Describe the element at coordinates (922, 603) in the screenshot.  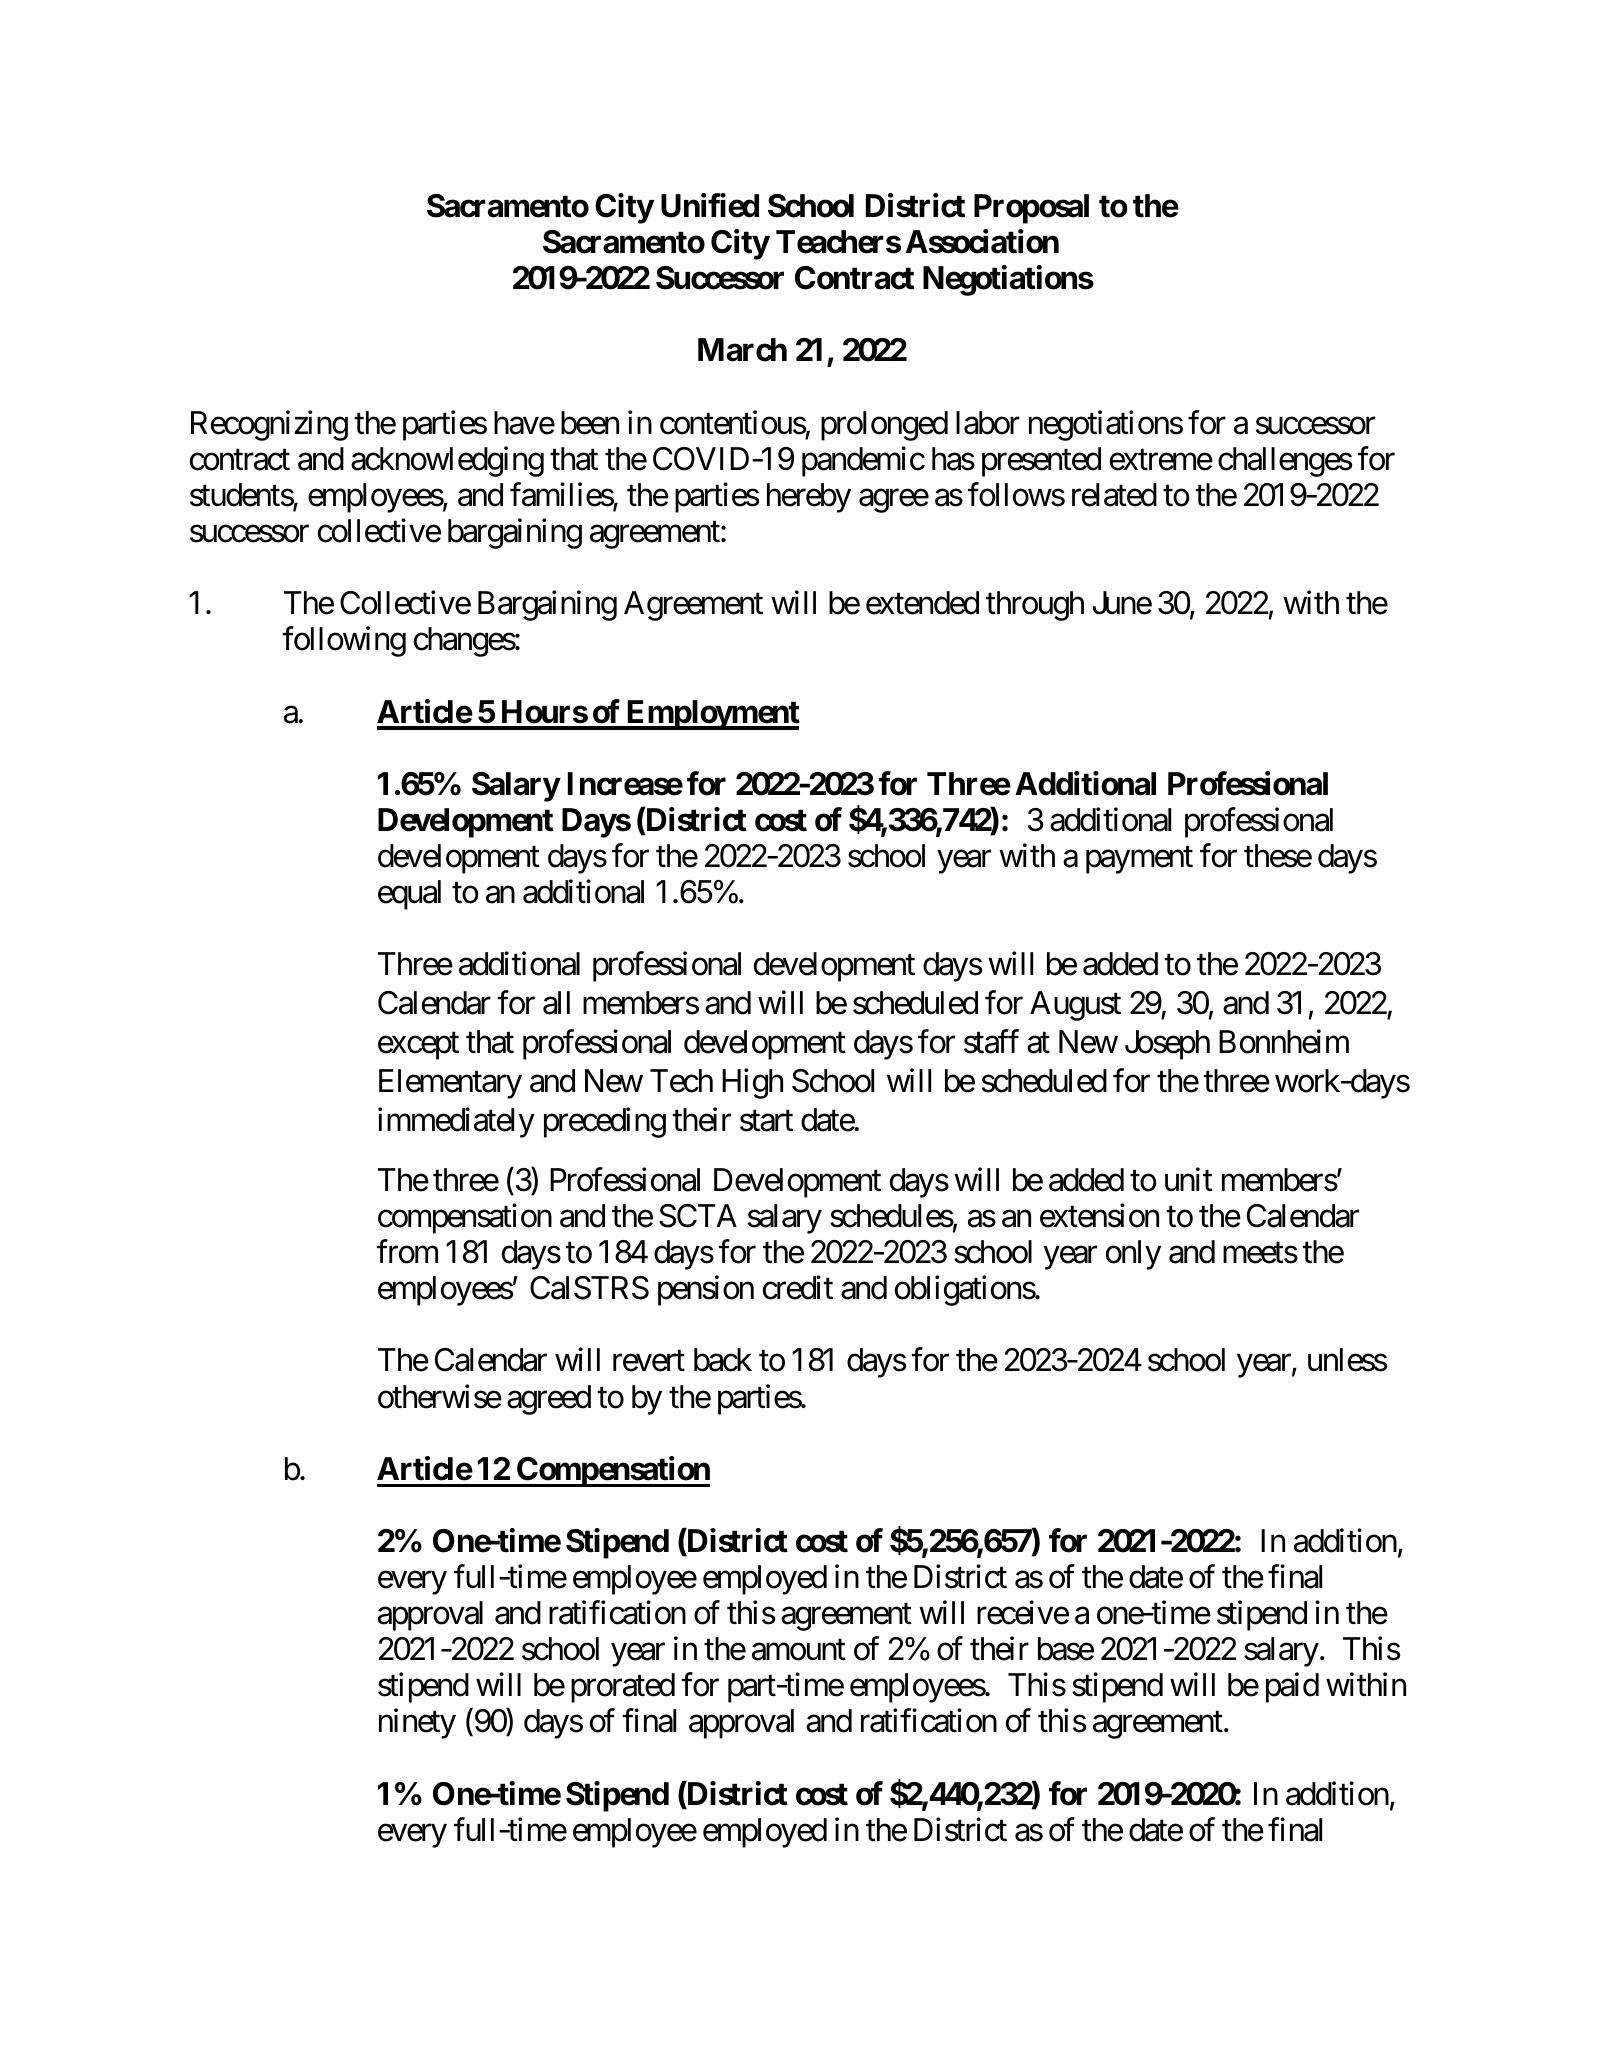
I see `extended` at that location.
